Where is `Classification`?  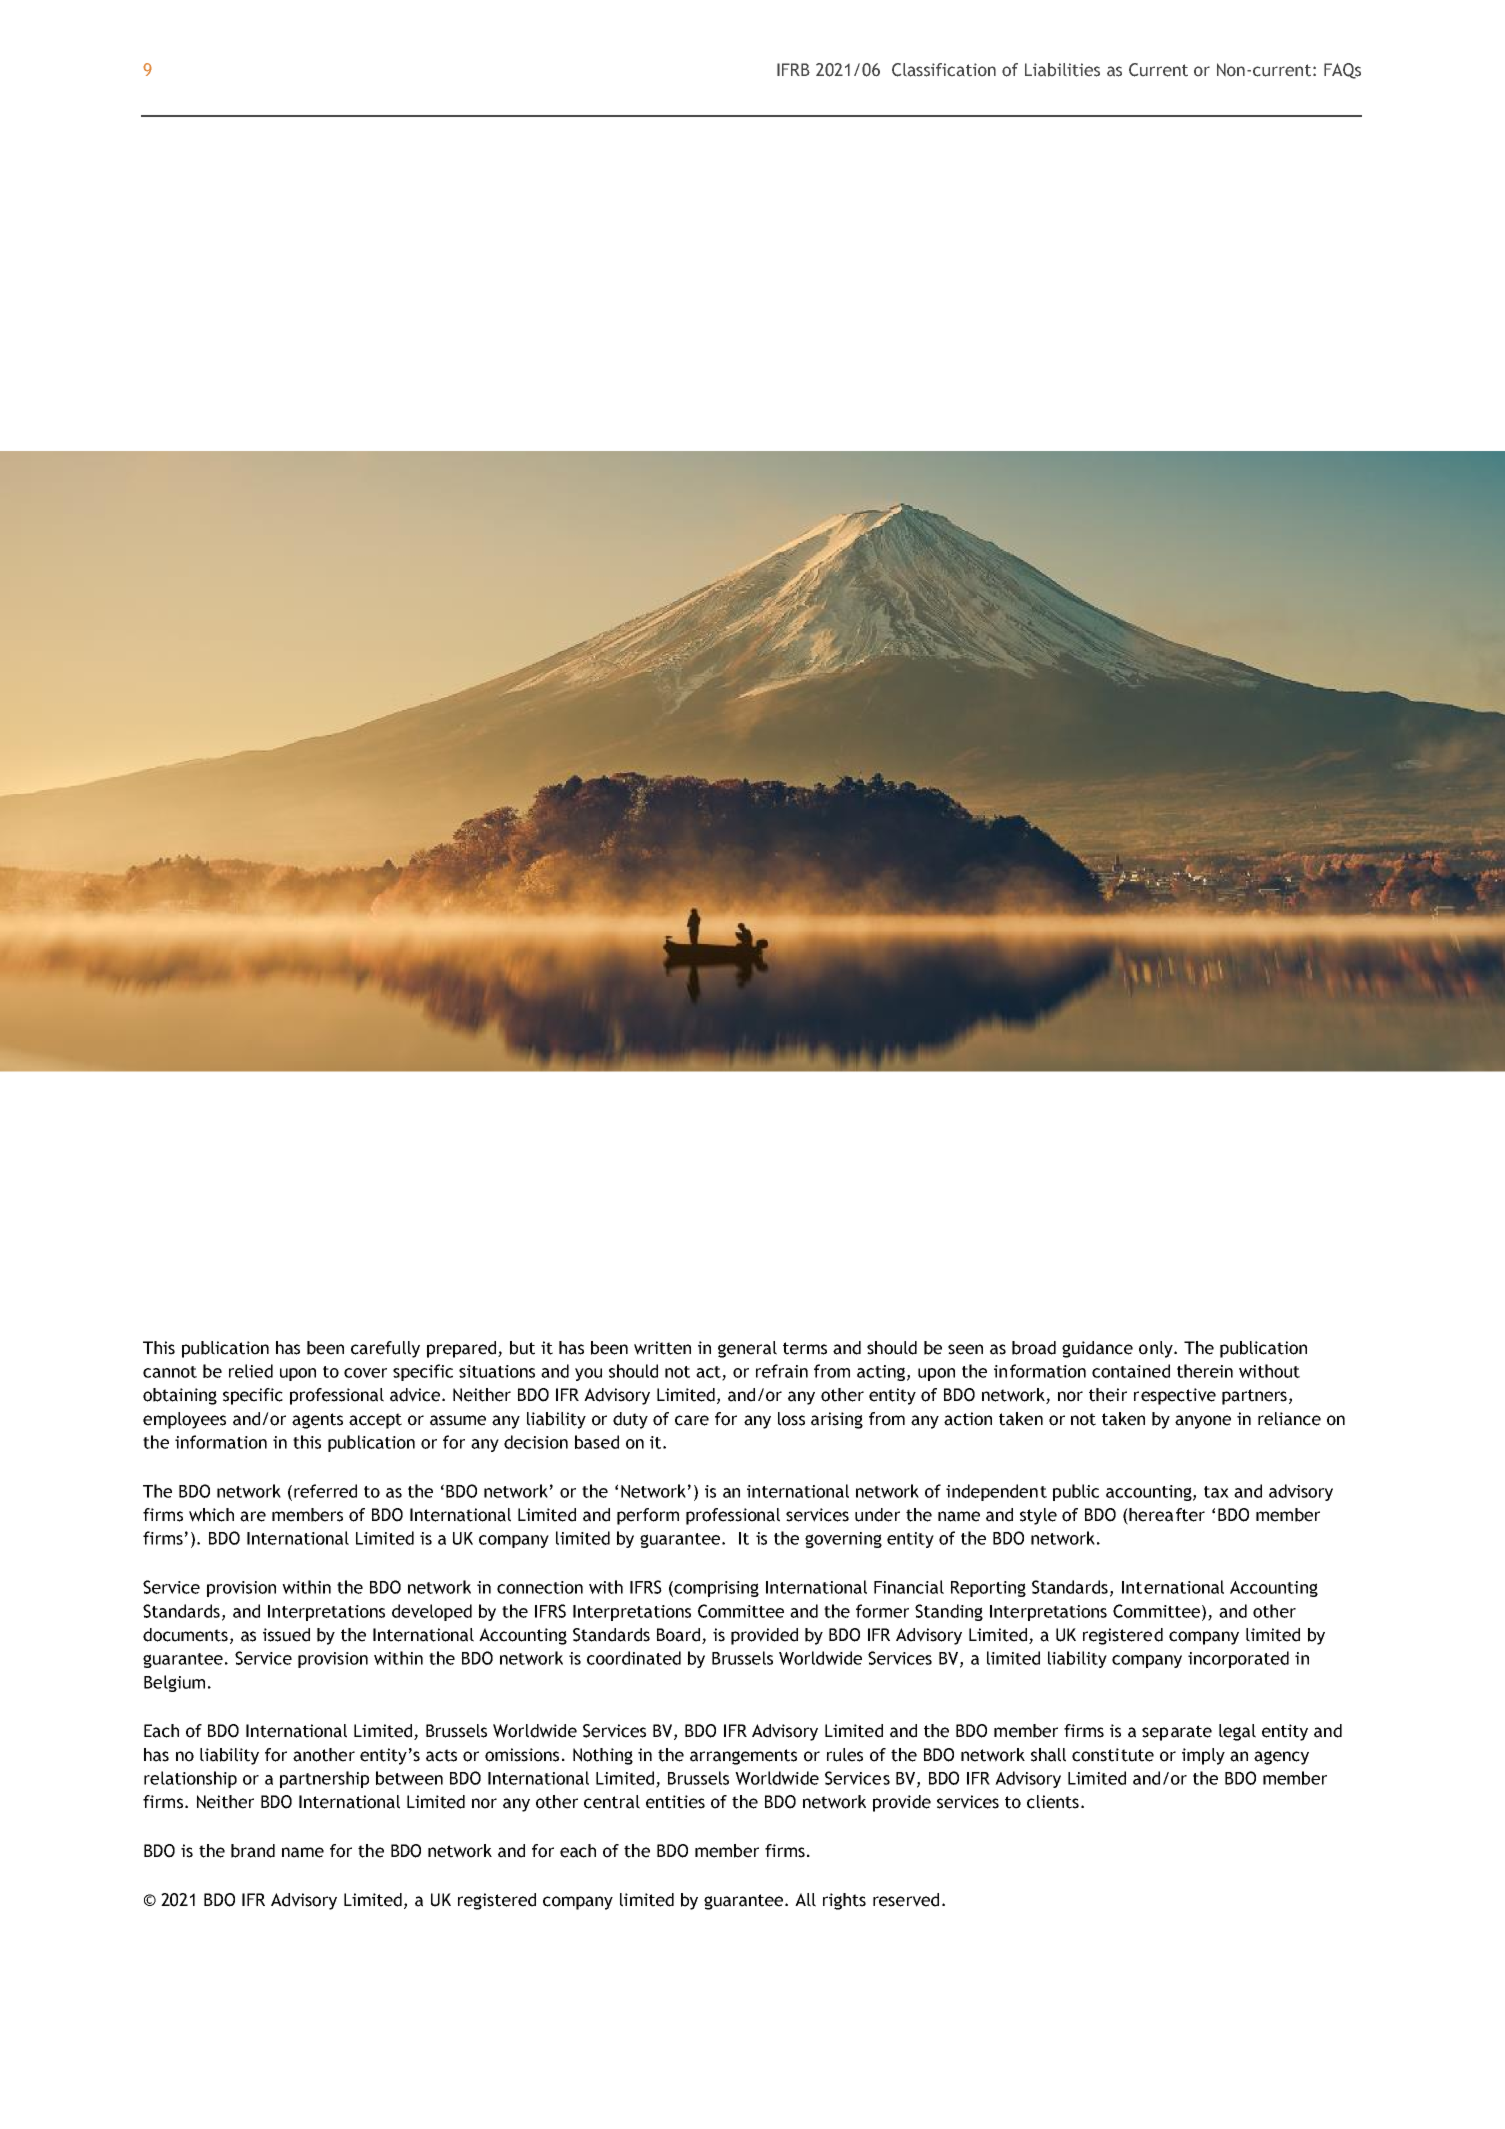
Classification is located at coordinates (944, 70).
